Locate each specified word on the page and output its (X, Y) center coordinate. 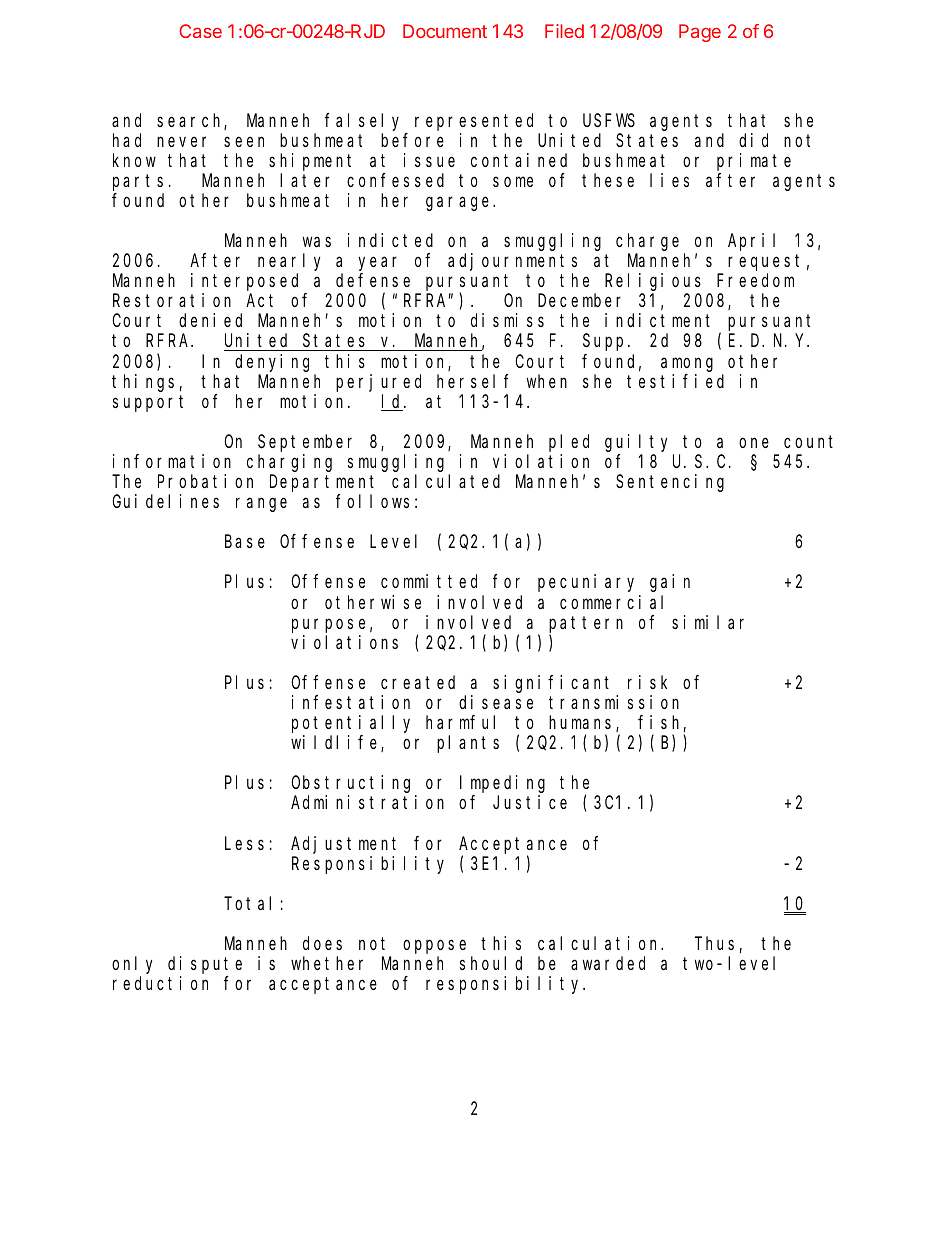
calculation (600, 943)
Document (445, 31)
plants (468, 744)
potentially (351, 724)
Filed (564, 31)
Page (700, 33)
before (412, 140)
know (134, 160)
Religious (653, 282)
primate (754, 162)
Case (200, 31)
